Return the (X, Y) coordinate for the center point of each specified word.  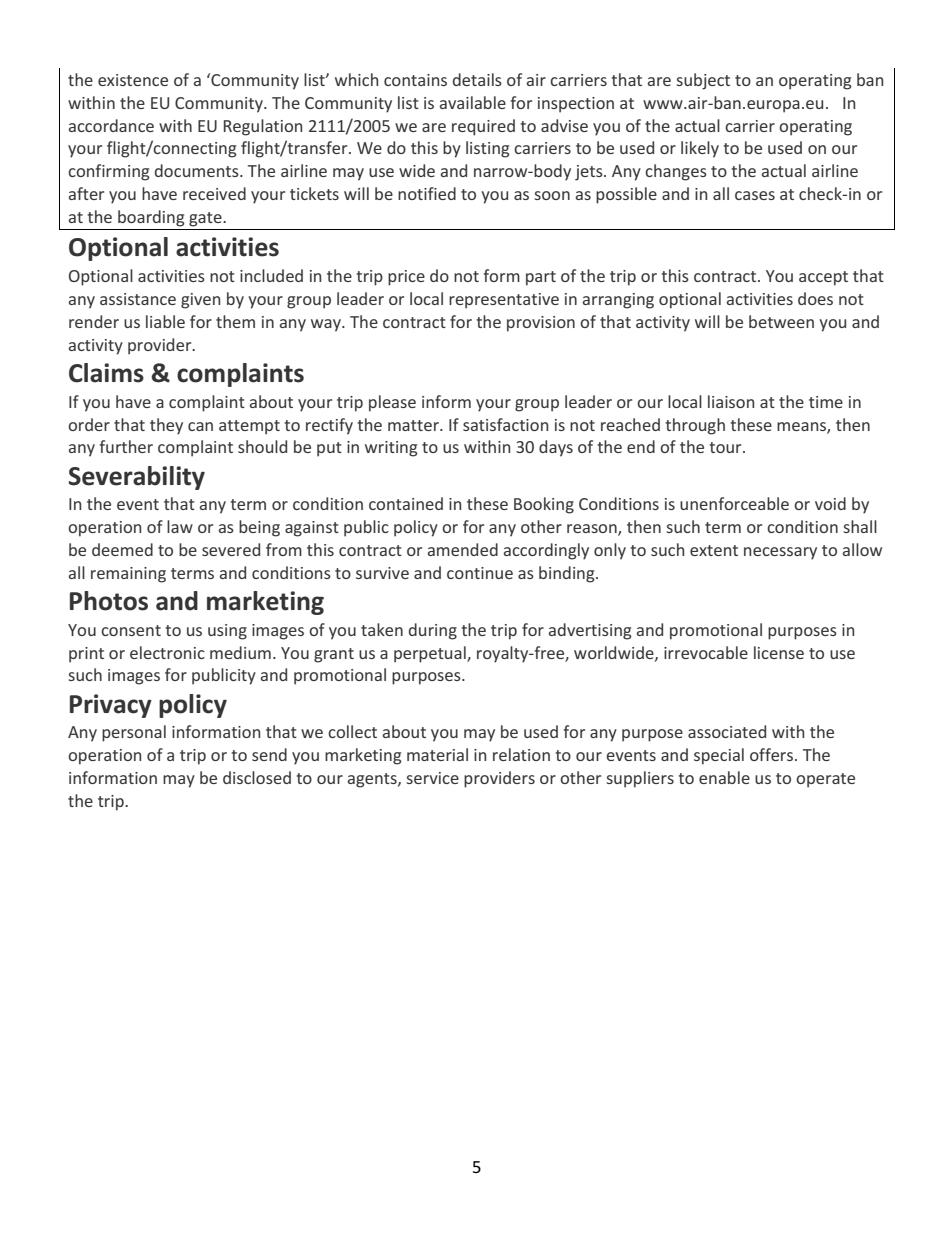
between (781, 321)
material (437, 754)
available (473, 102)
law (180, 526)
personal (134, 733)
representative (504, 301)
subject (703, 81)
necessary (780, 553)
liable (165, 321)
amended (463, 549)
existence (133, 80)
